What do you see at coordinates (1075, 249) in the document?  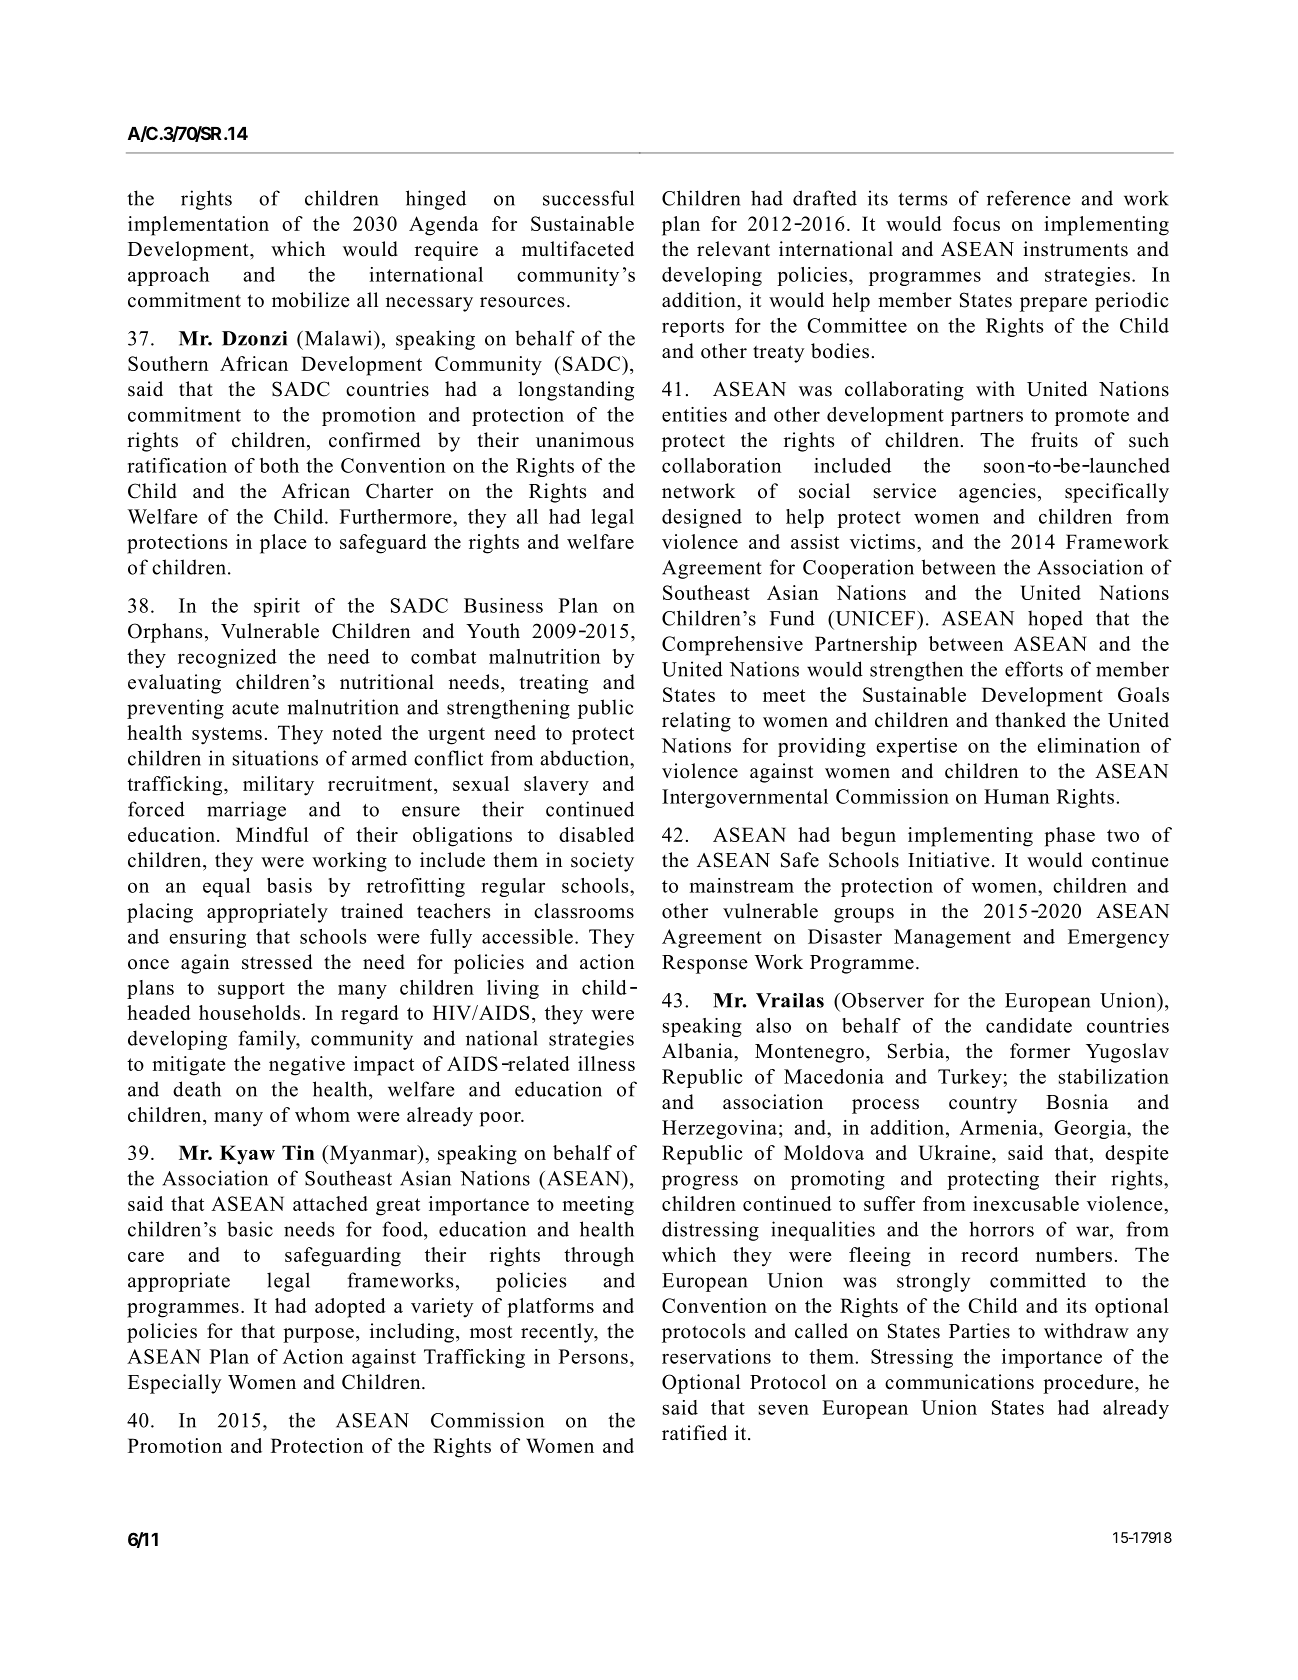 I see `instruments` at bounding box center [1075, 249].
